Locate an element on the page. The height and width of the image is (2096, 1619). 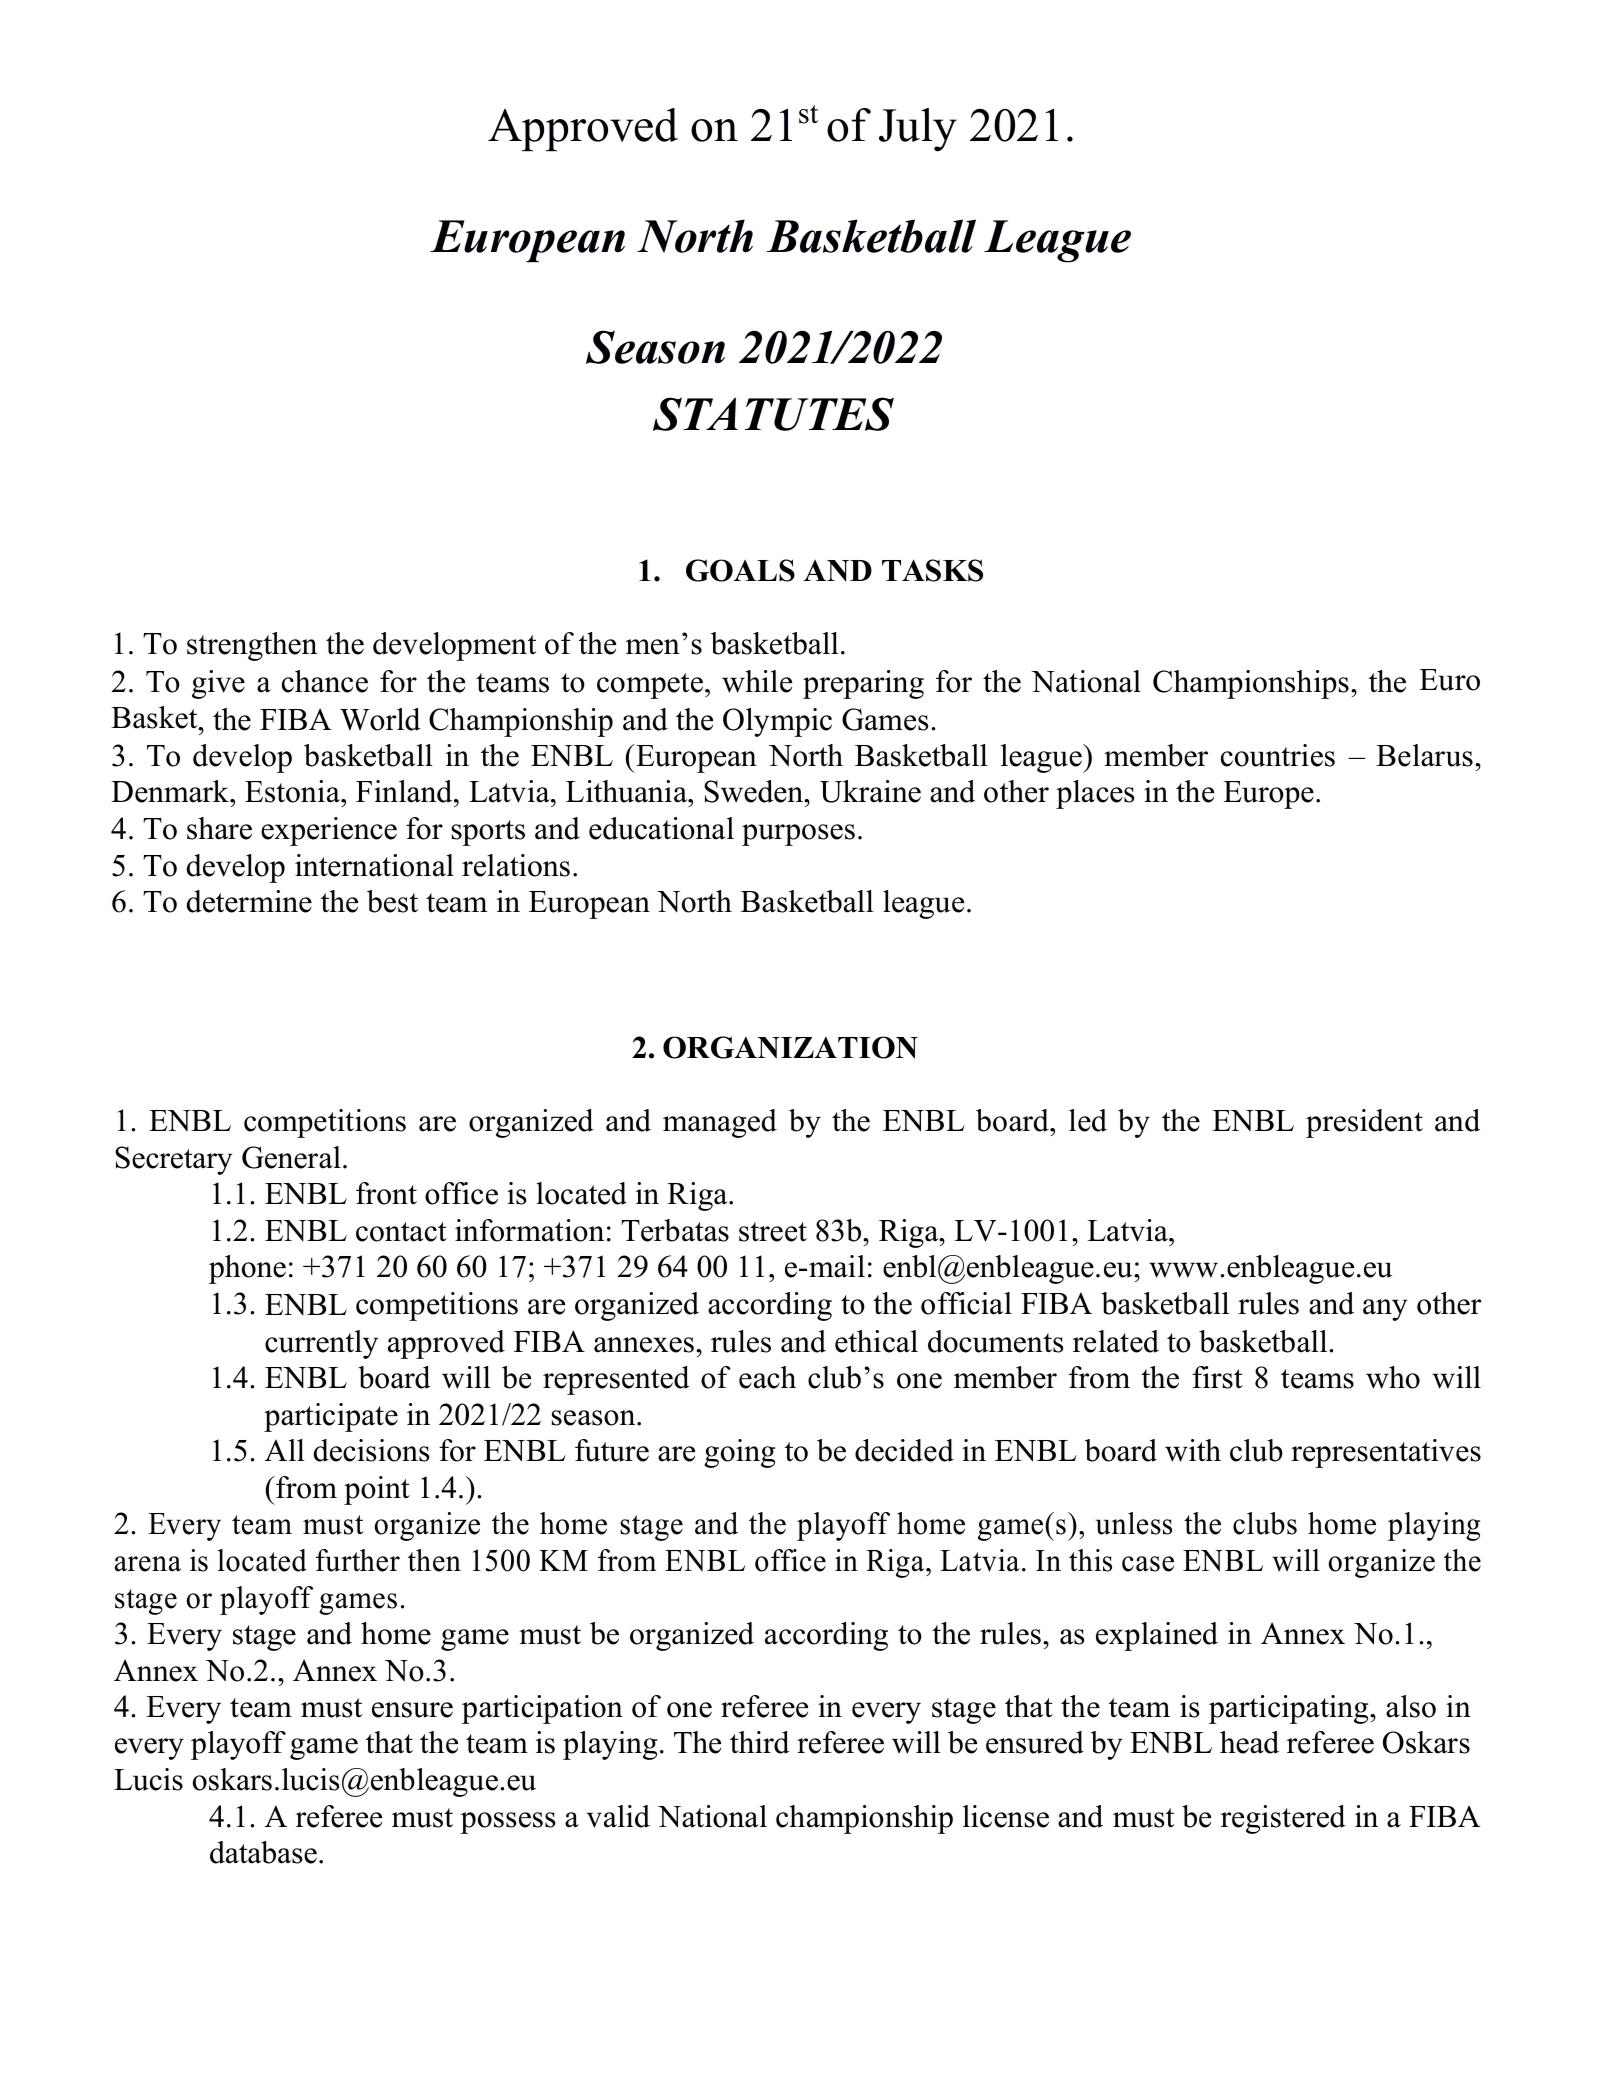
STATUTES is located at coordinates (773, 414).
